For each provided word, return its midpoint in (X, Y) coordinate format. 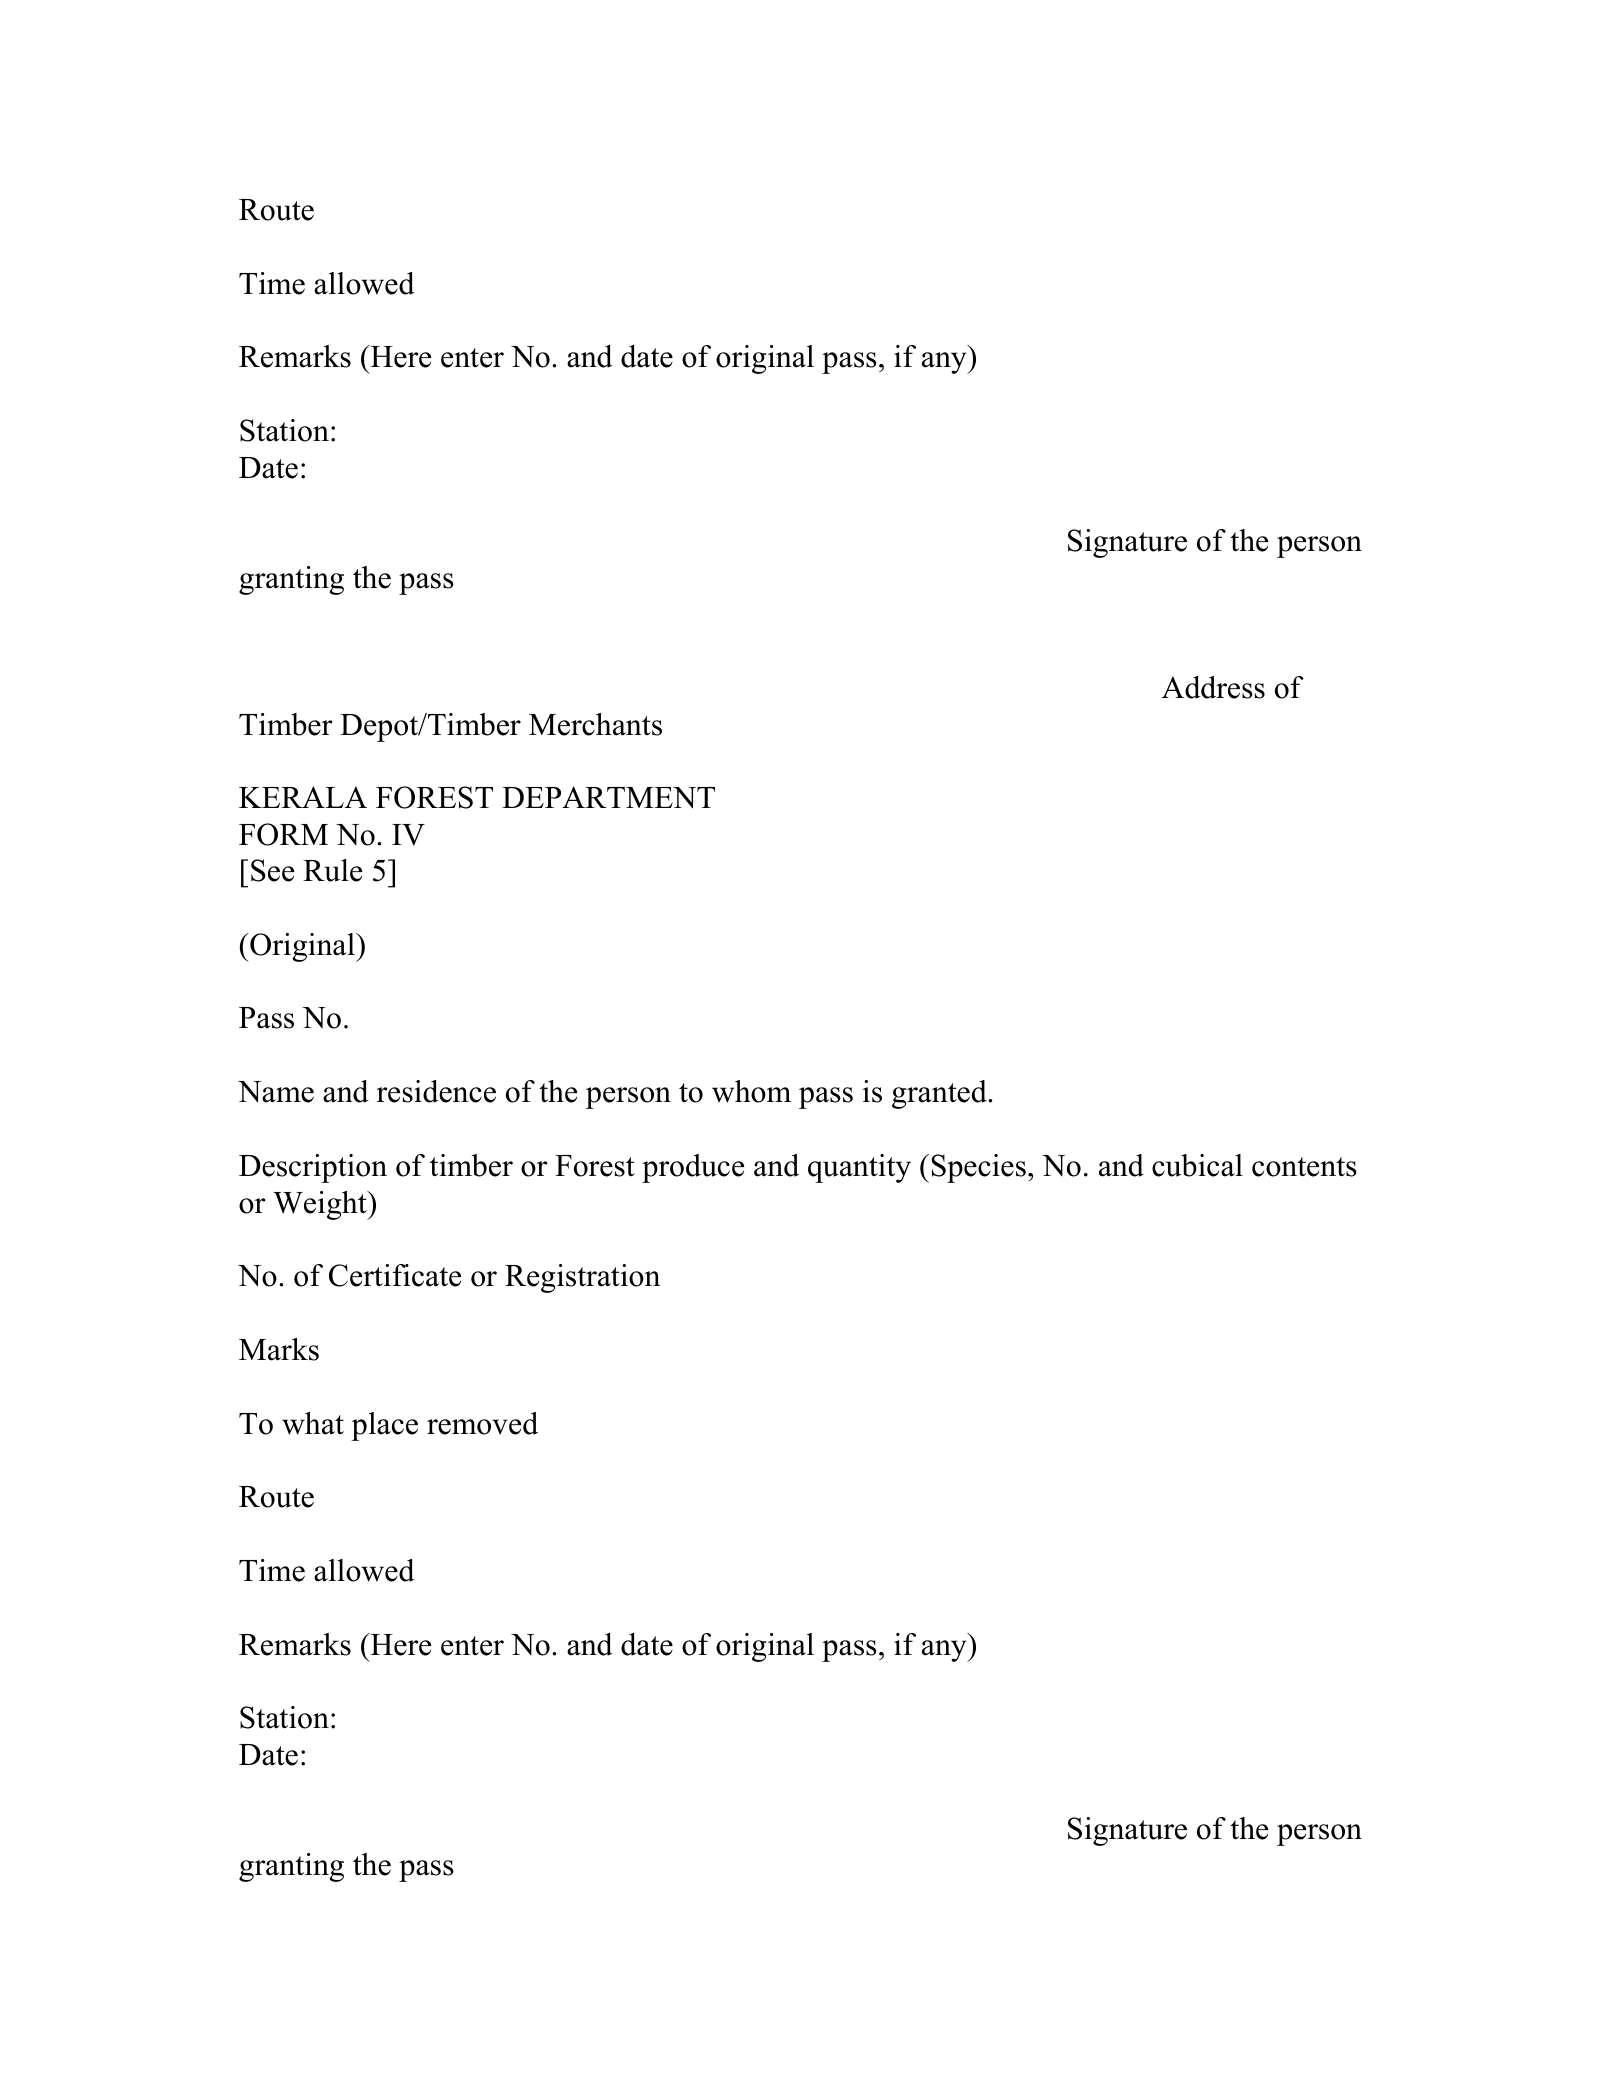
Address (1213, 687)
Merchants (595, 724)
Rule (332, 870)
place (384, 1426)
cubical (1197, 1165)
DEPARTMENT (608, 797)
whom (751, 1091)
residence (436, 1091)
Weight (321, 1205)
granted (940, 1094)
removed (482, 1423)
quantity (859, 1168)
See (272, 870)
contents (1304, 1167)
